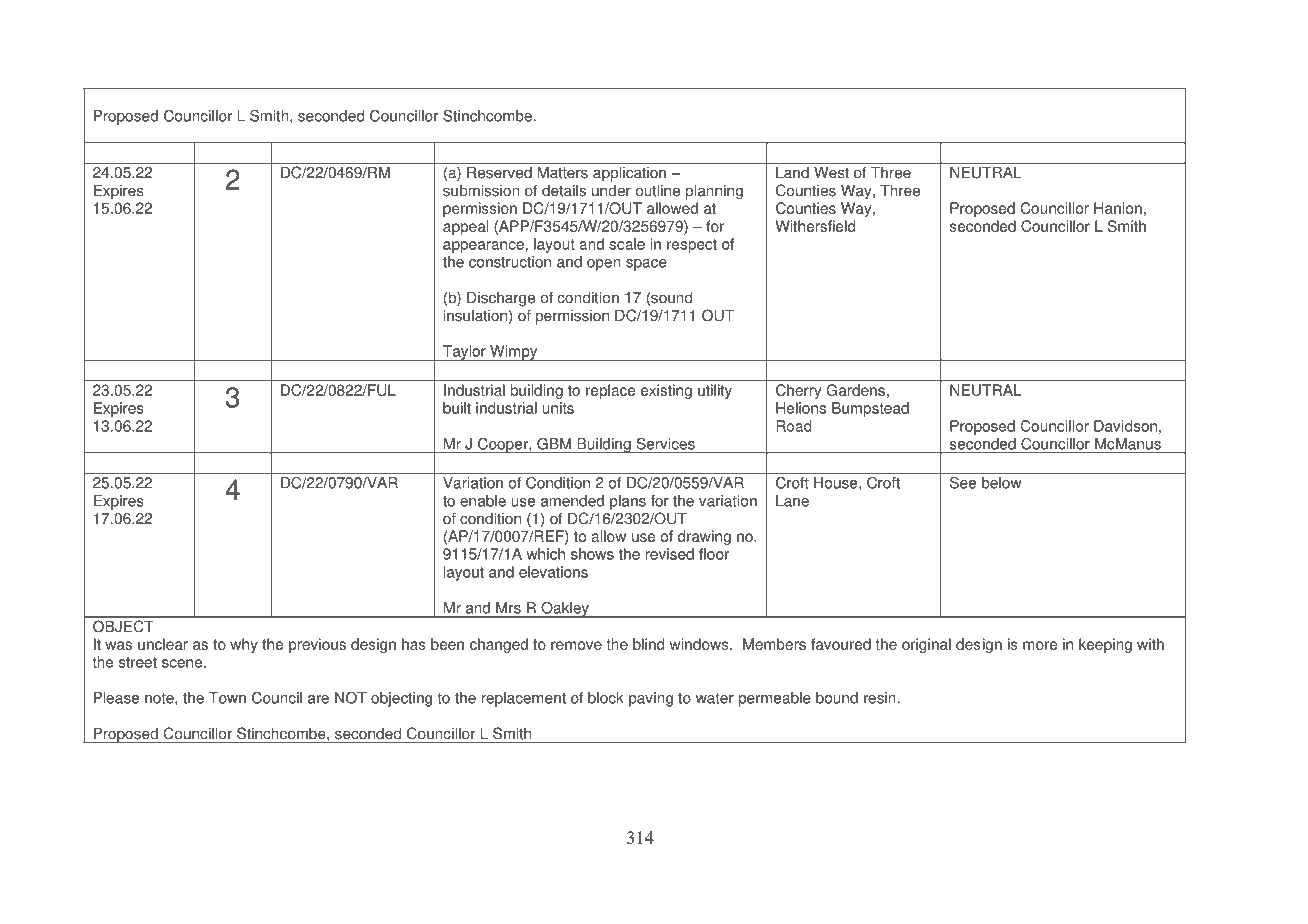  I want to click on under, so click(611, 190).
